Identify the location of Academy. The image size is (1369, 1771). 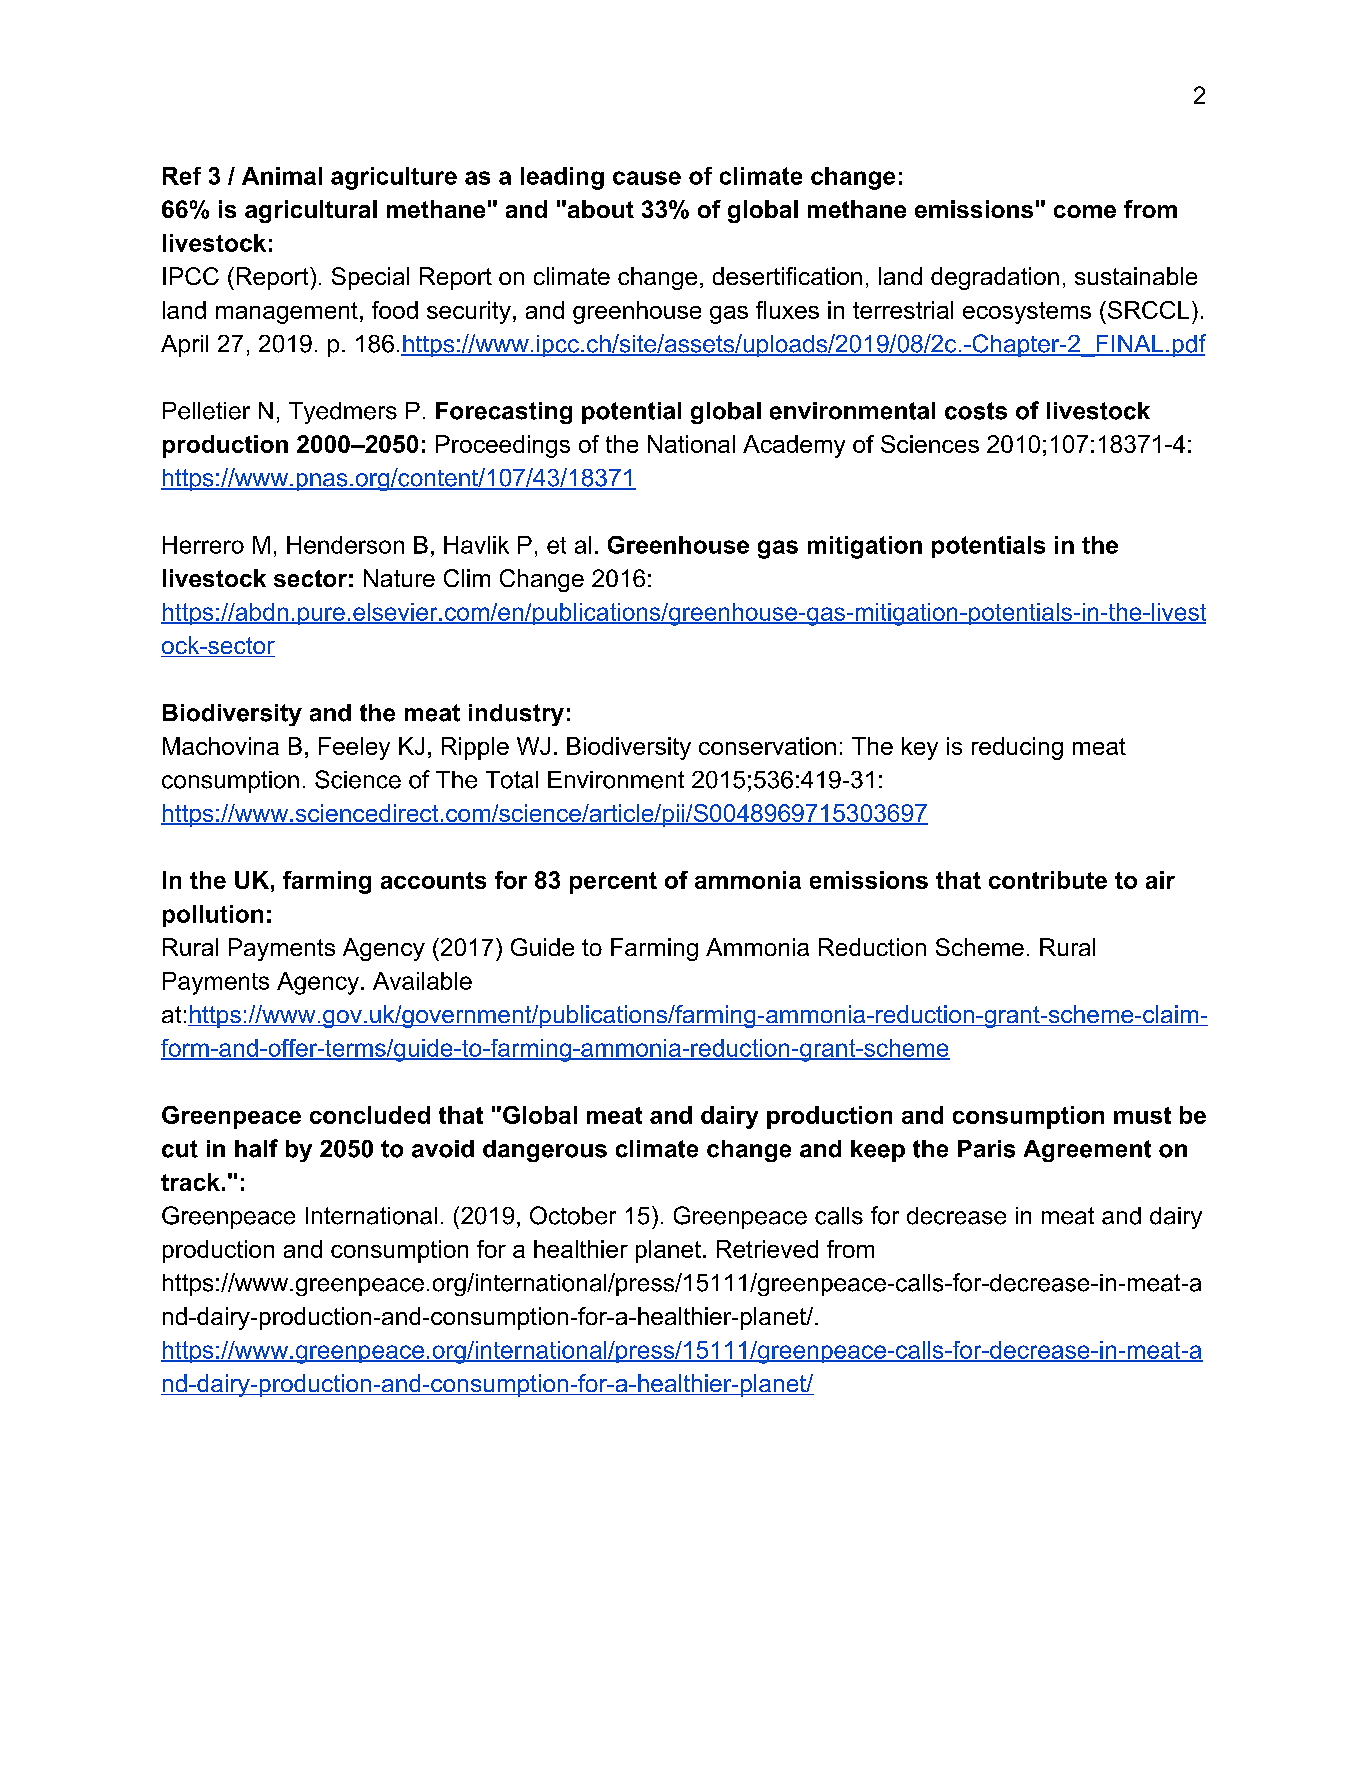
(794, 446).
